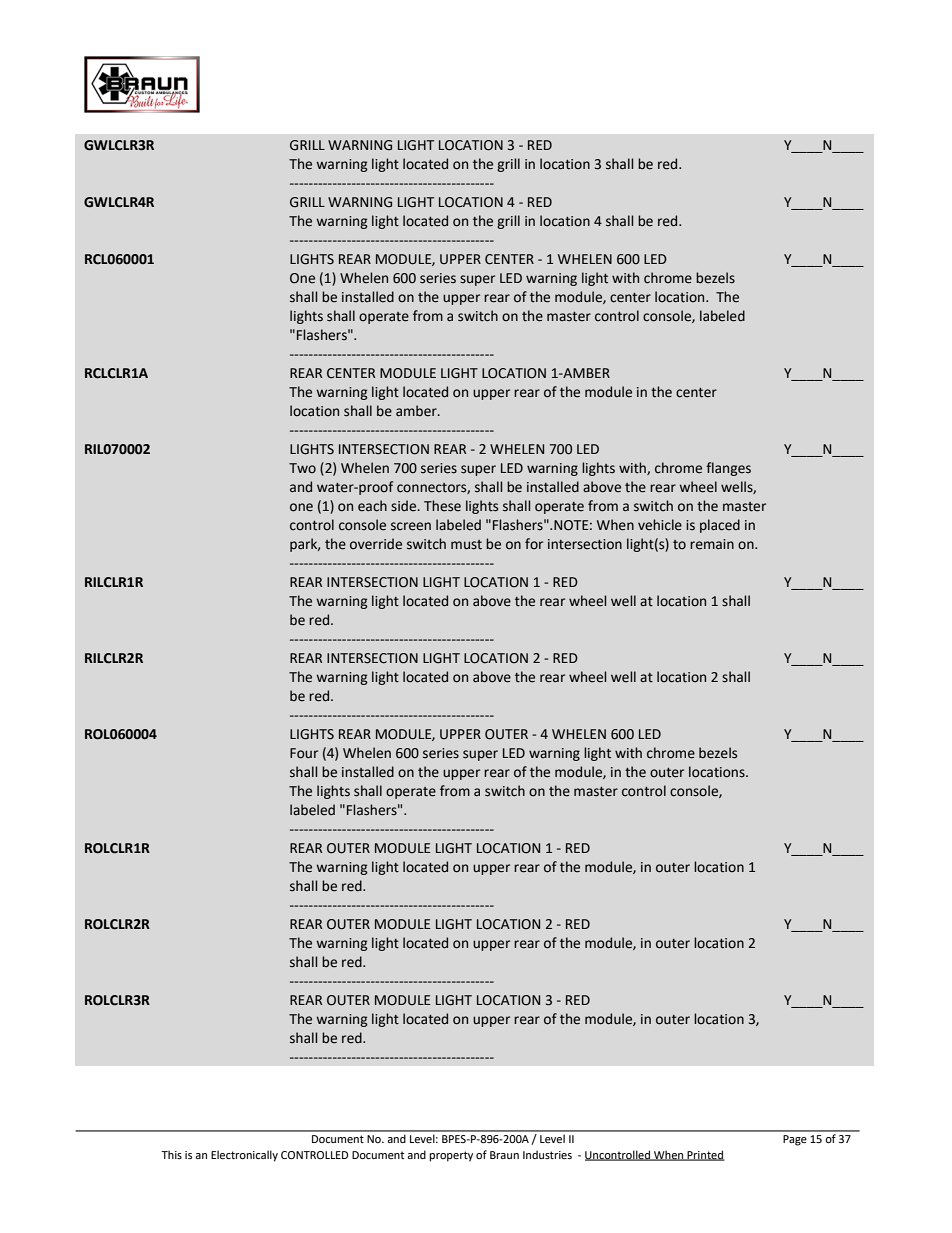 Image resolution: width=952 pixels, height=1233 pixels. I want to click on Braun, so click(504, 1155).
